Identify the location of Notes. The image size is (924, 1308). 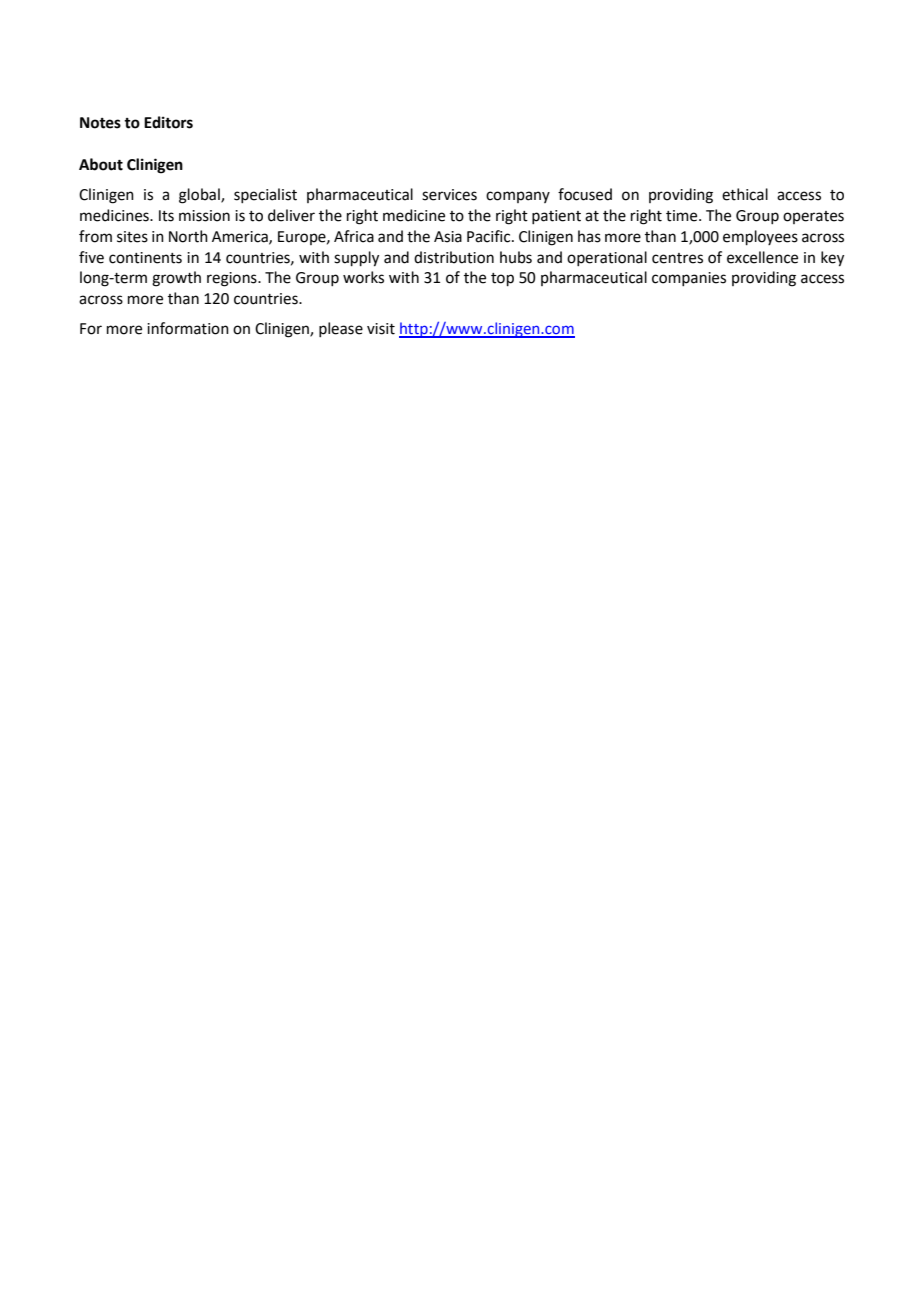
(100, 123).
